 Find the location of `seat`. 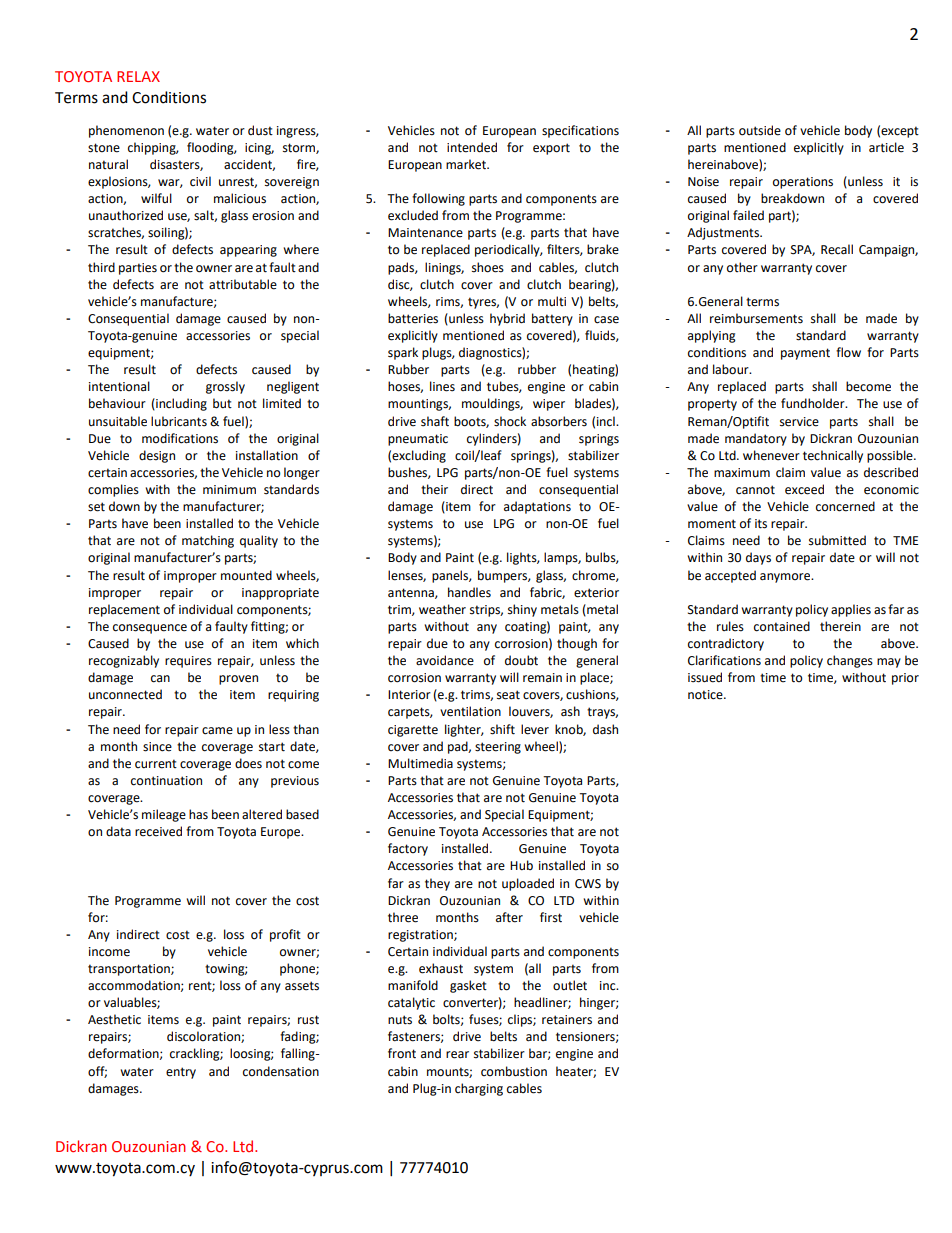

seat is located at coordinates (508, 695).
